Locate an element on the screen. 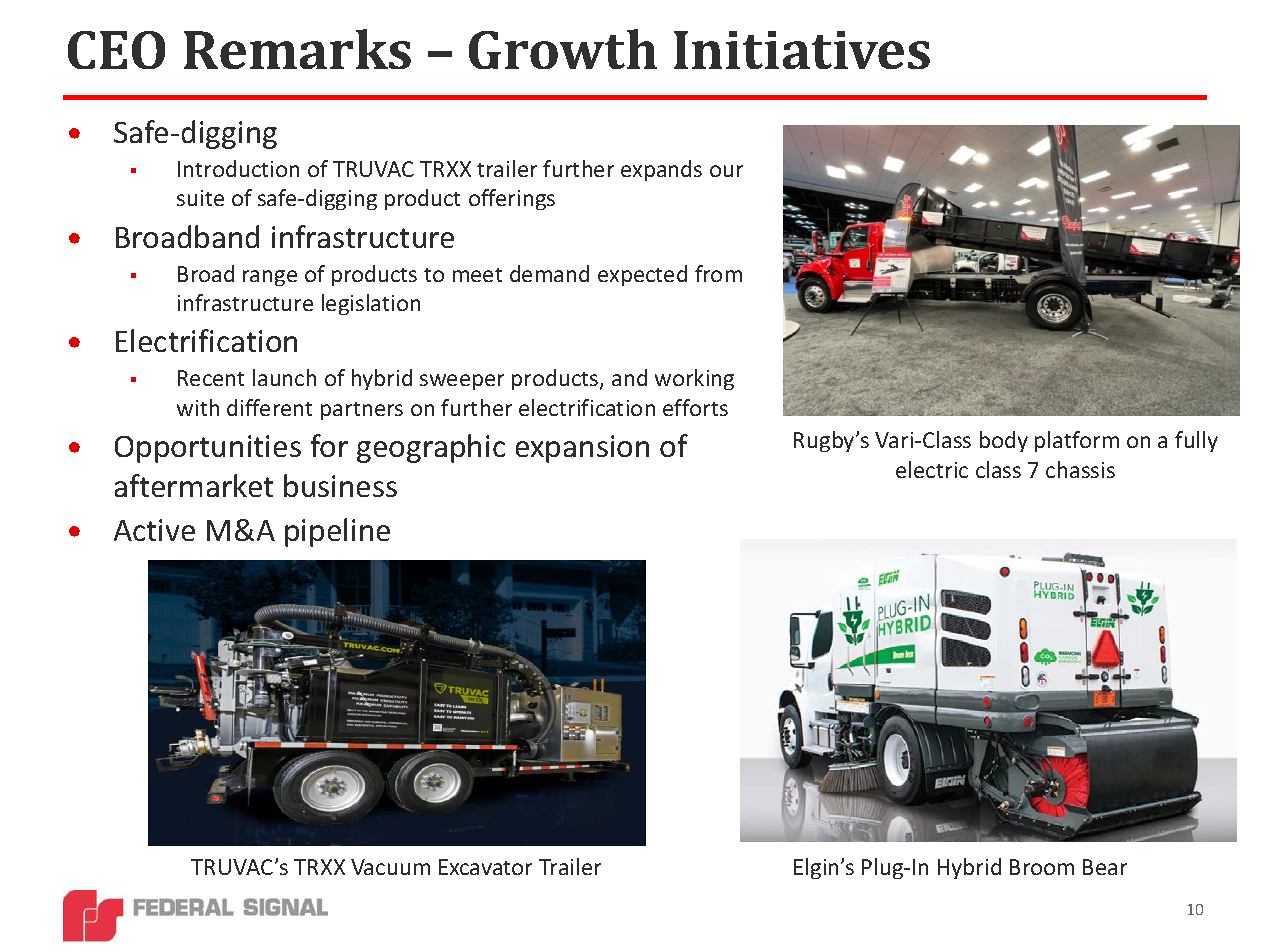 The height and width of the screenshot is (952, 1270). business is located at coordinates (340, 485).
